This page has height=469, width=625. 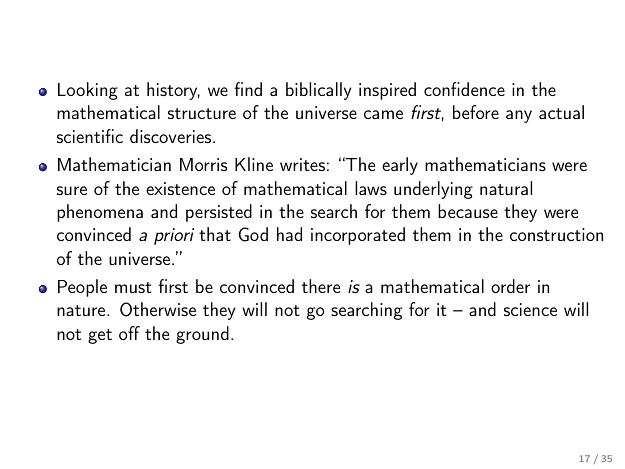 I want to click on biblically, so click(x=318, y=91).
